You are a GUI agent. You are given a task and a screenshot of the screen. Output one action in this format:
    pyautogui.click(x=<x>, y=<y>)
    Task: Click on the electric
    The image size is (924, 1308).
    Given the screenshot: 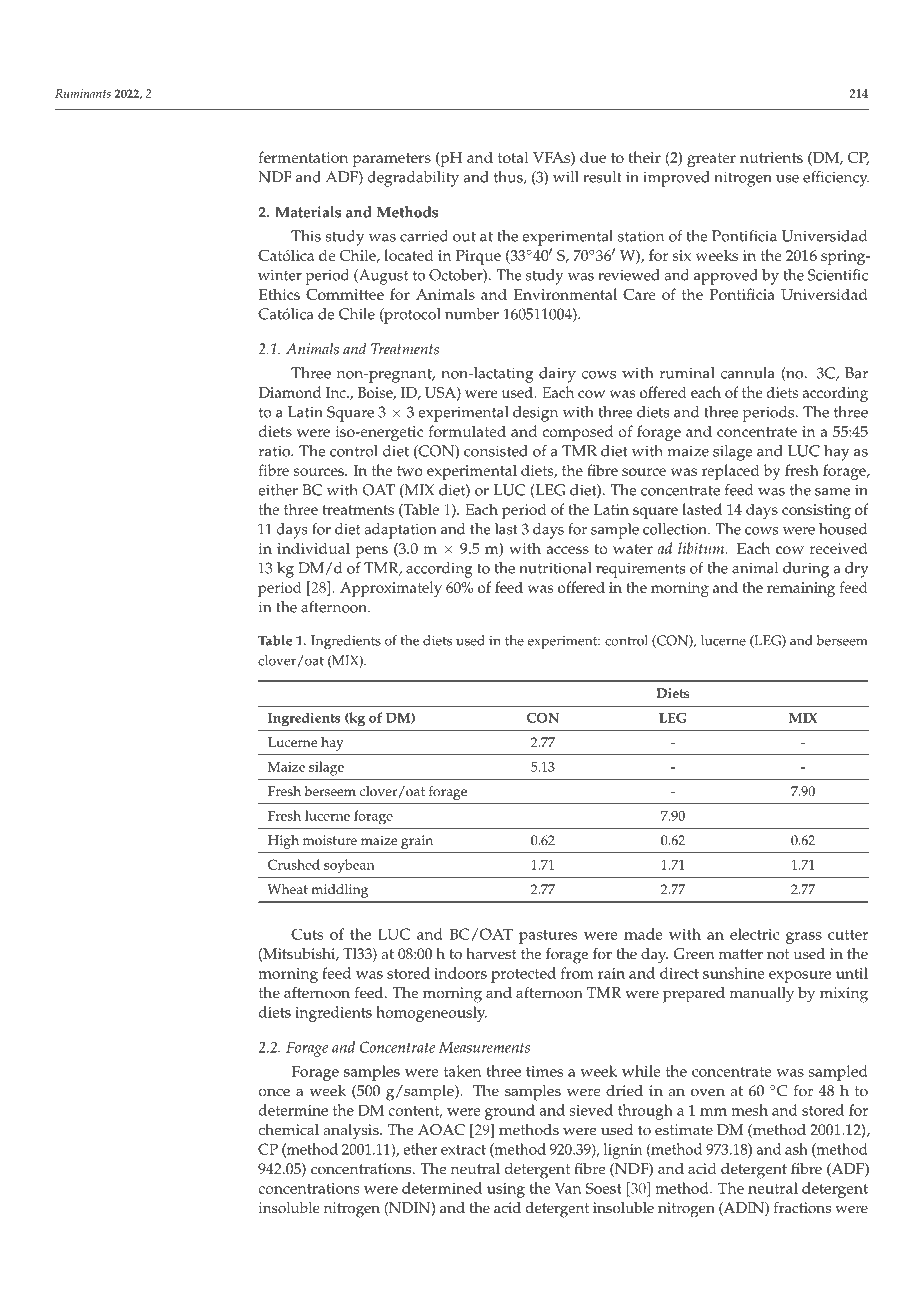 What is the action you would take?
    pyautogui.click(x=754, y=934)
